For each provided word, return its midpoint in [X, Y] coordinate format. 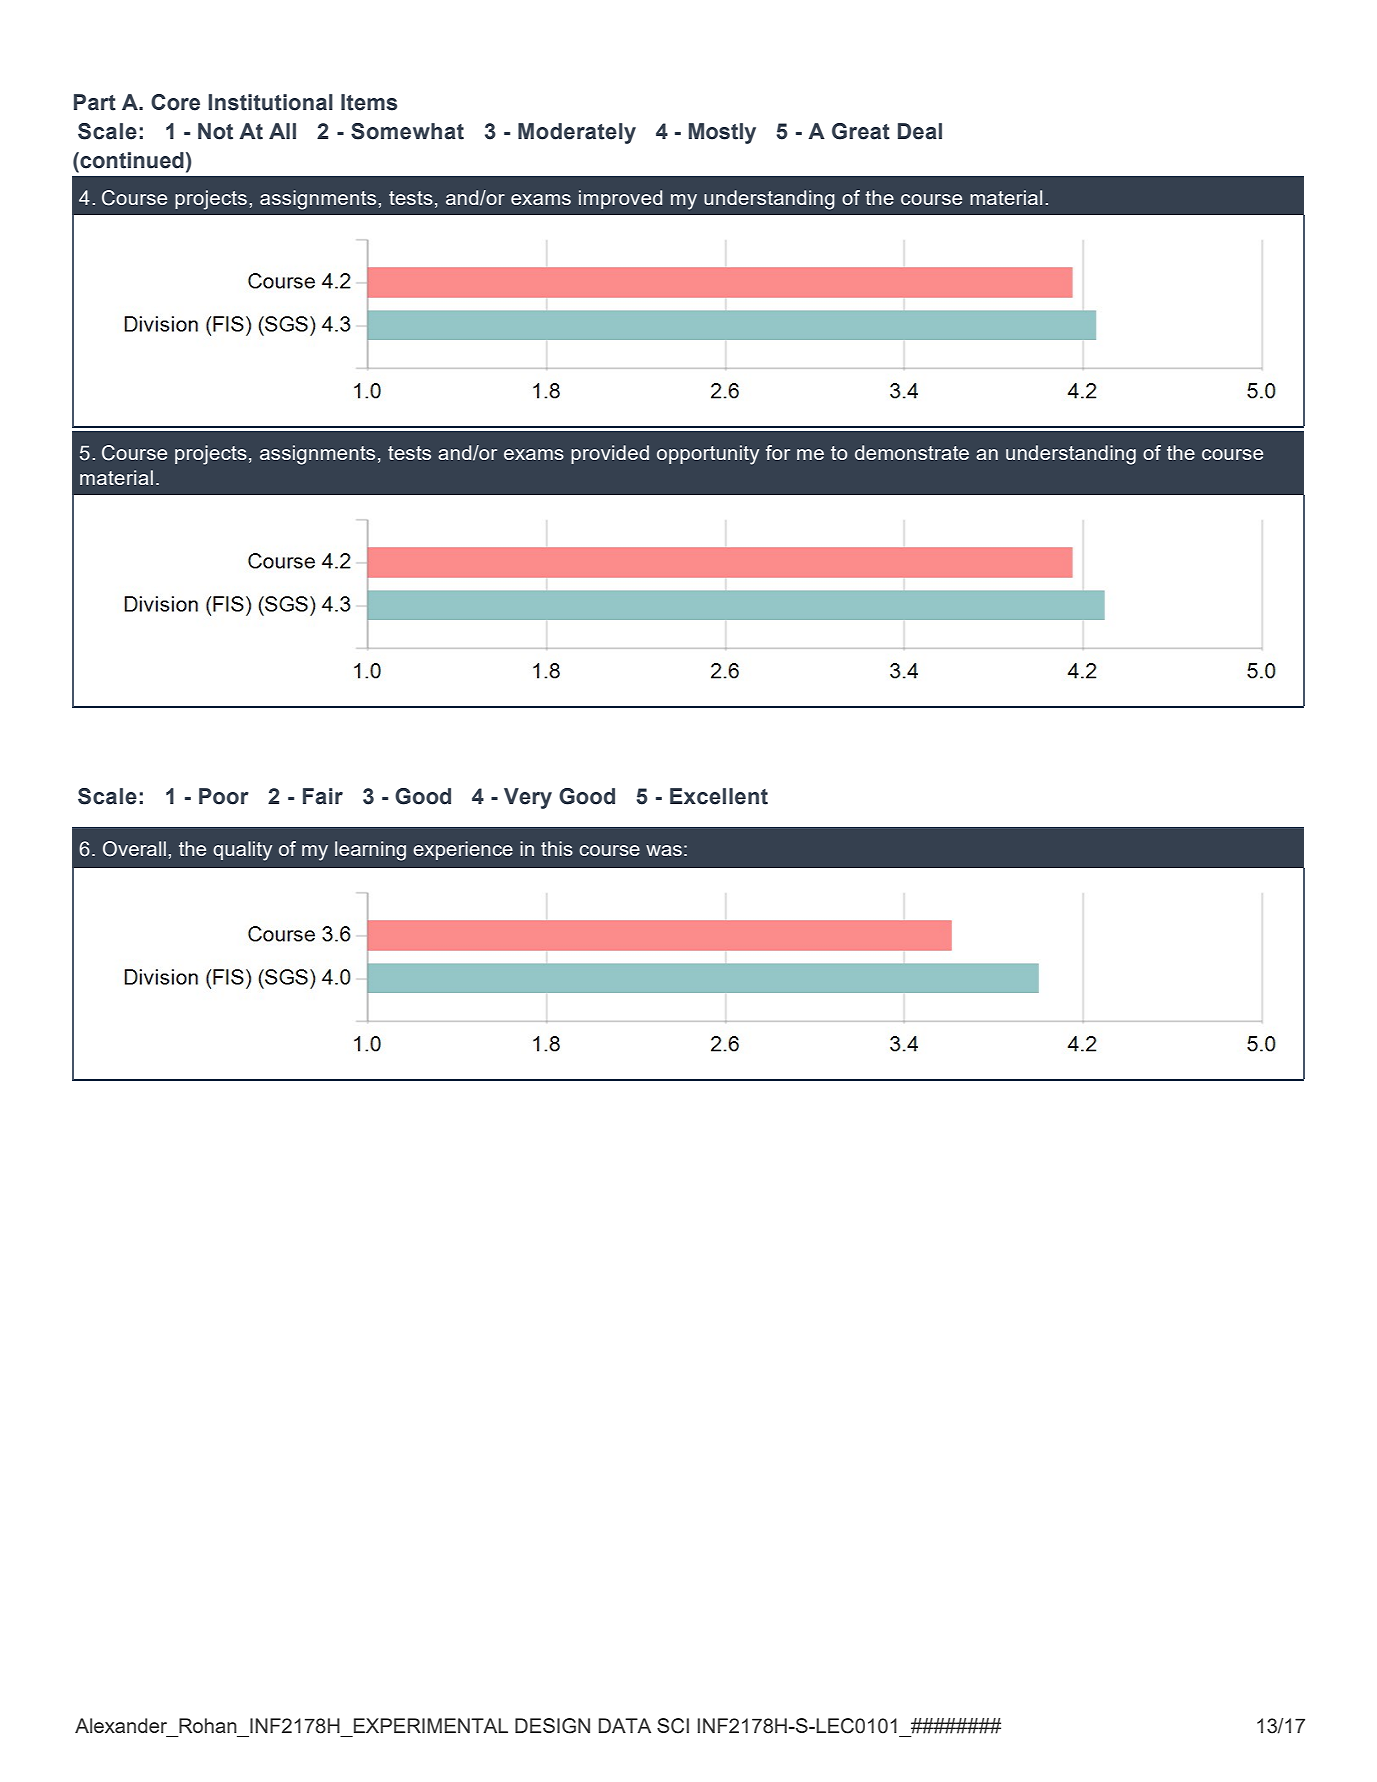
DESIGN [552, 1726]
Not [215, 131]
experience [463, 850]
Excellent [719, 796]
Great [861, 131]
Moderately [577, 133]
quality [242, 851]
